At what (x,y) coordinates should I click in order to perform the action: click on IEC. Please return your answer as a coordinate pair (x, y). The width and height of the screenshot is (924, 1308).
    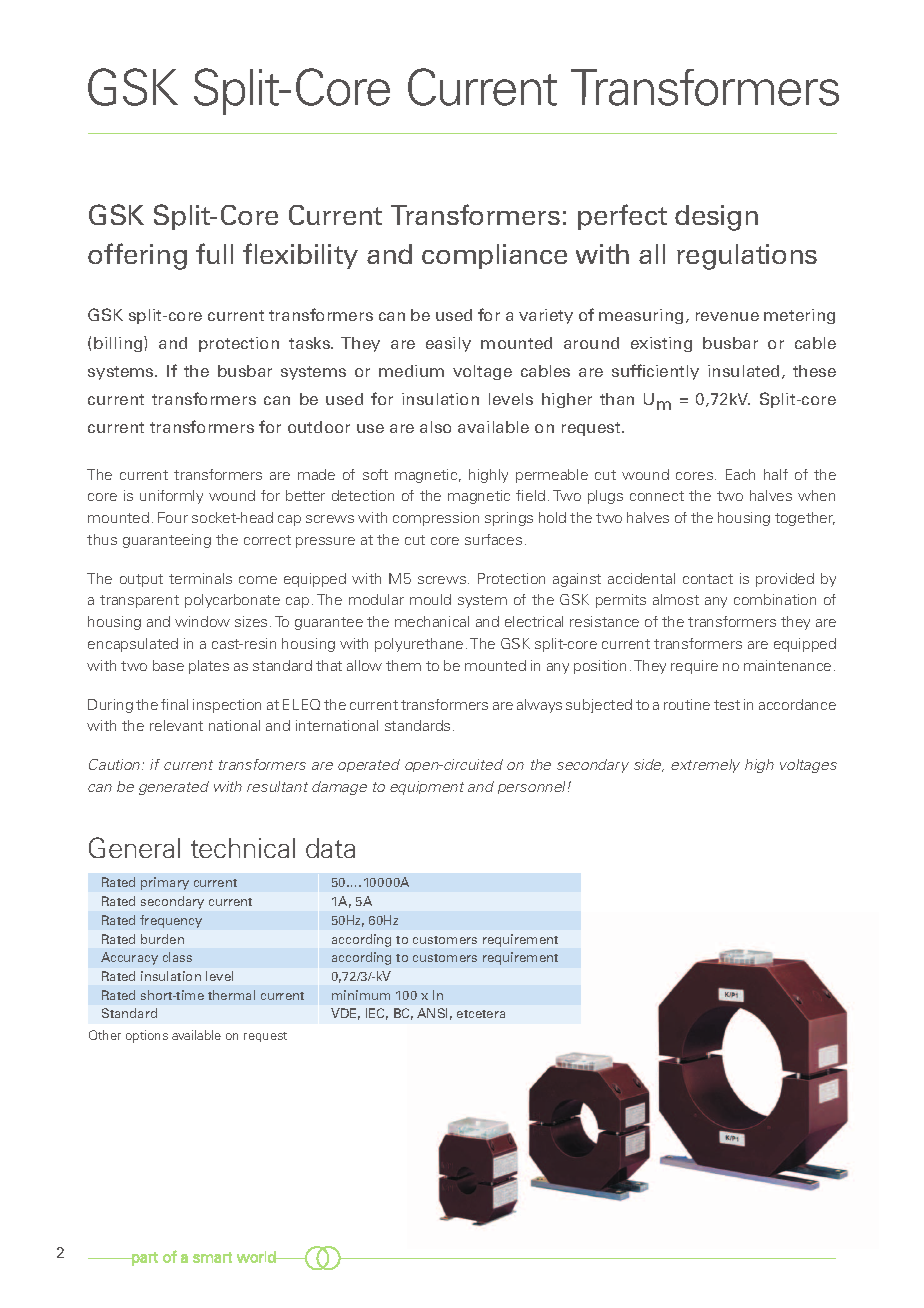
    Looking at the image, I should click on (377, 1014).
